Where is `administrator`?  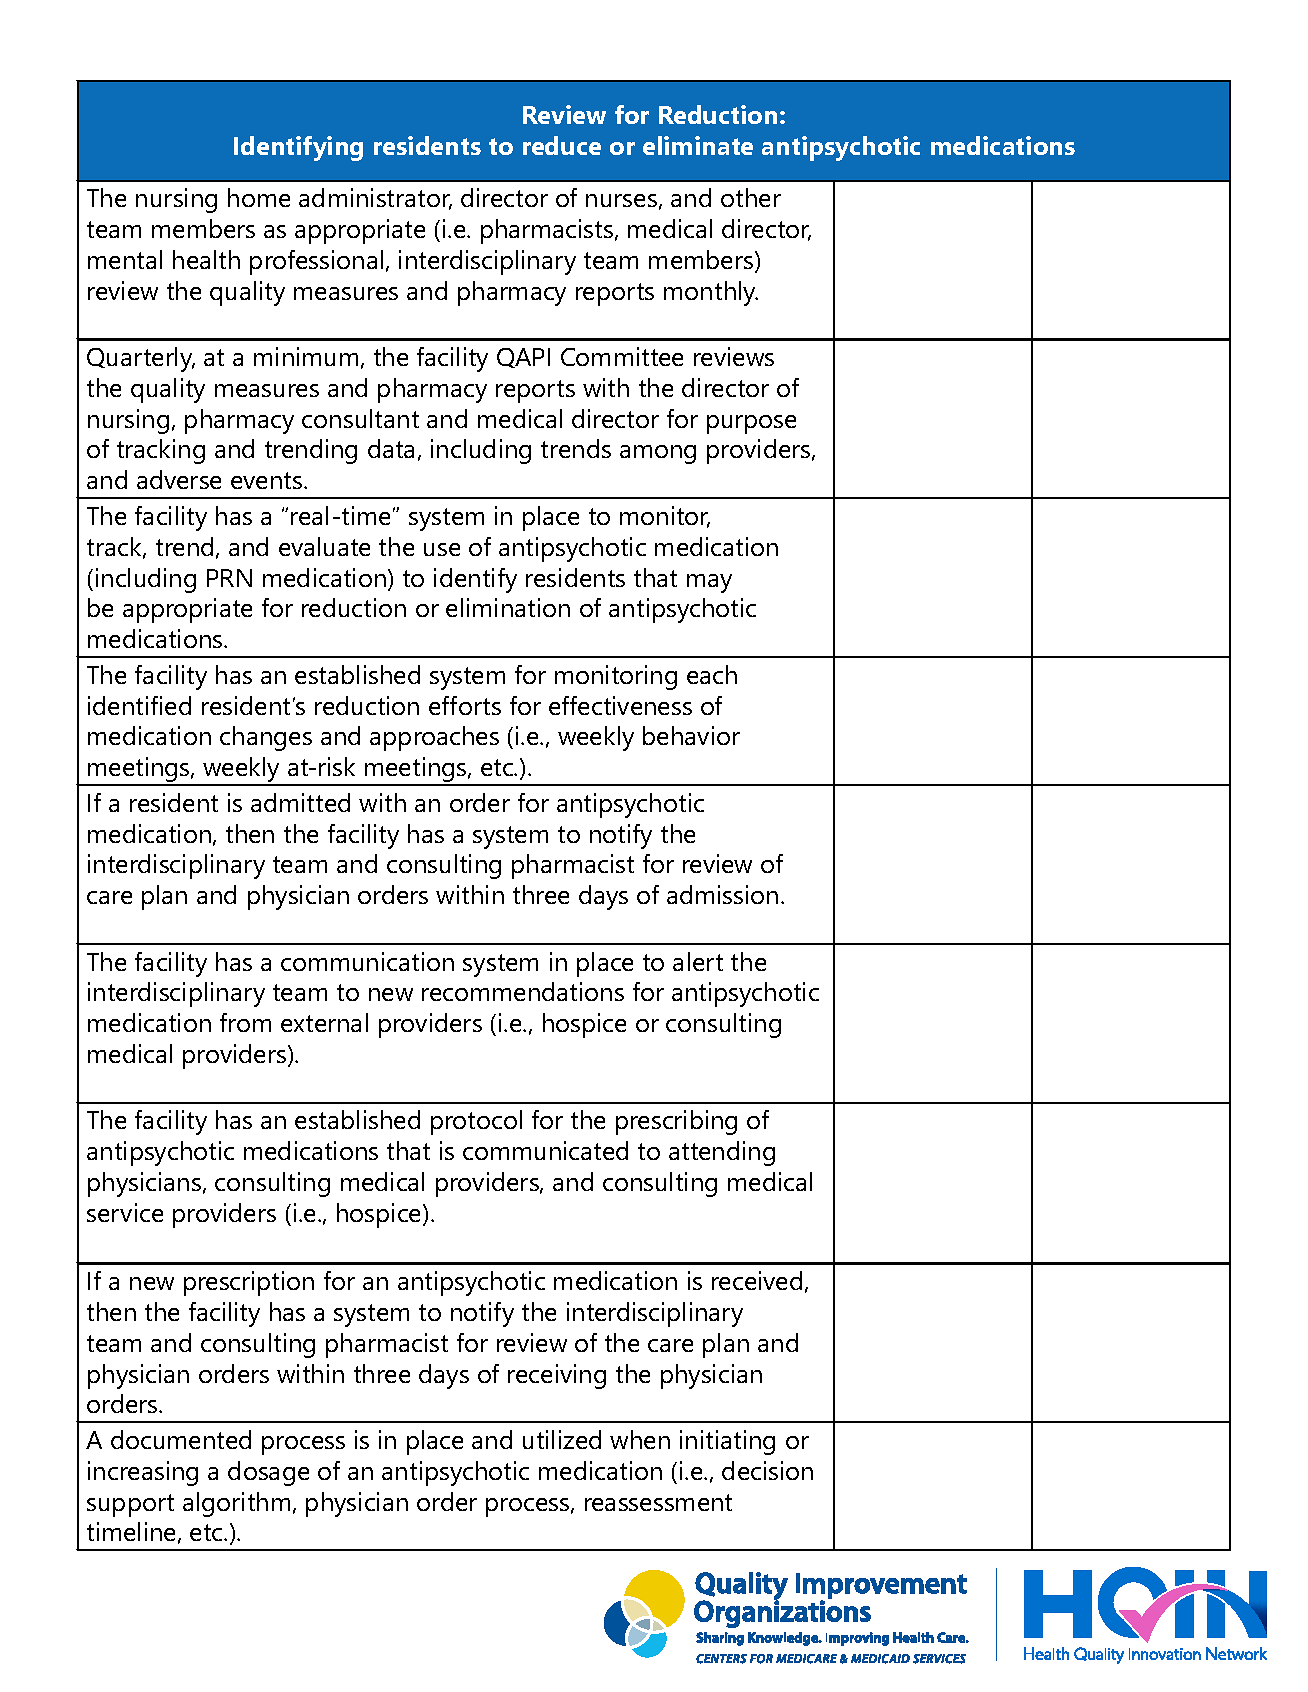
administrator is located at coordinates (375, 199).
